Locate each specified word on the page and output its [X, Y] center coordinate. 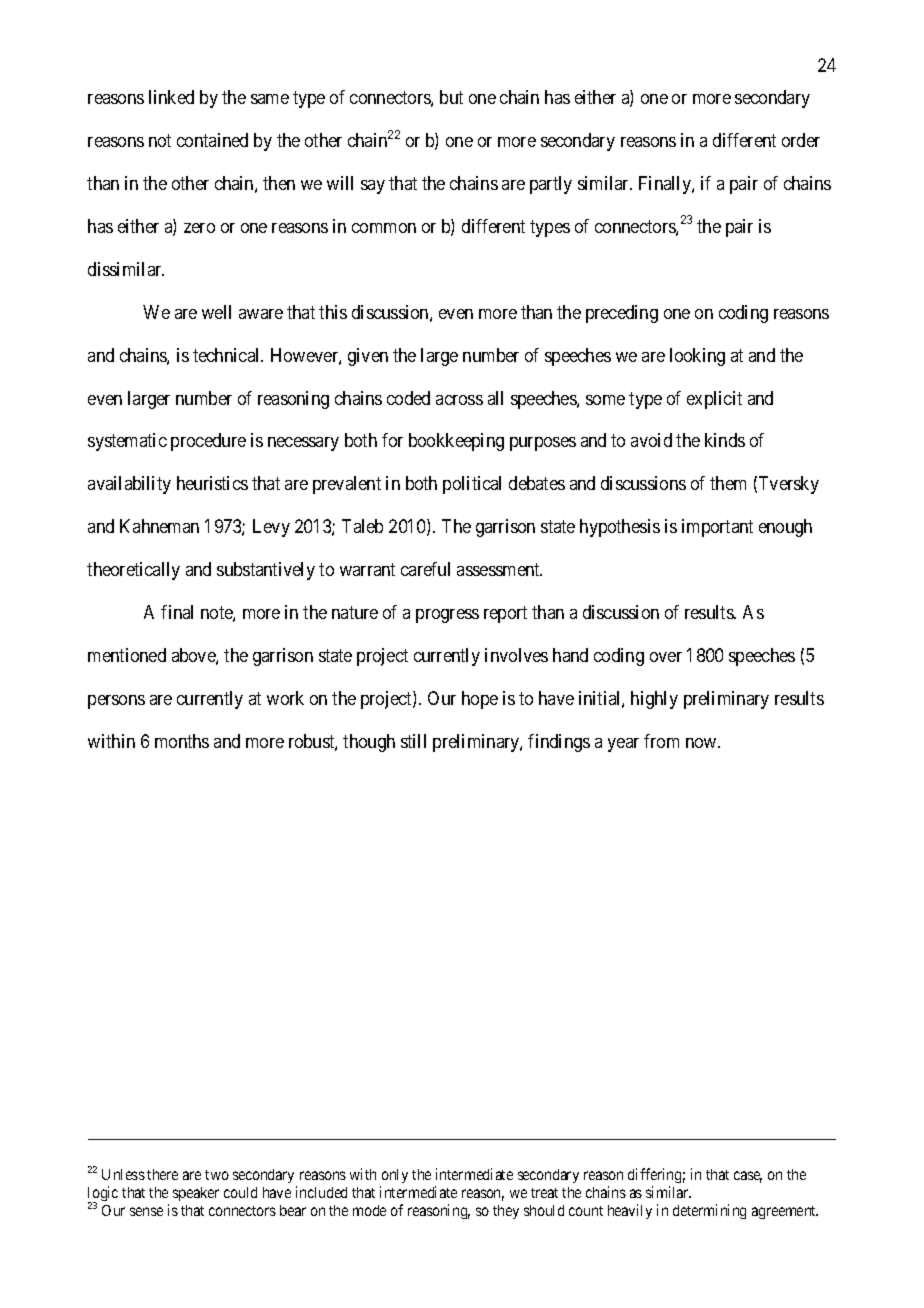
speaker [196, 1194]
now [702, 743]
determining [709, 1211]
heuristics [212, 483]
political [472, 485]
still [413, 741]
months [182, 741]
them [728, 483]
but [451, 97]
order [801, 140]
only [395, 1176]
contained [212, 140]
